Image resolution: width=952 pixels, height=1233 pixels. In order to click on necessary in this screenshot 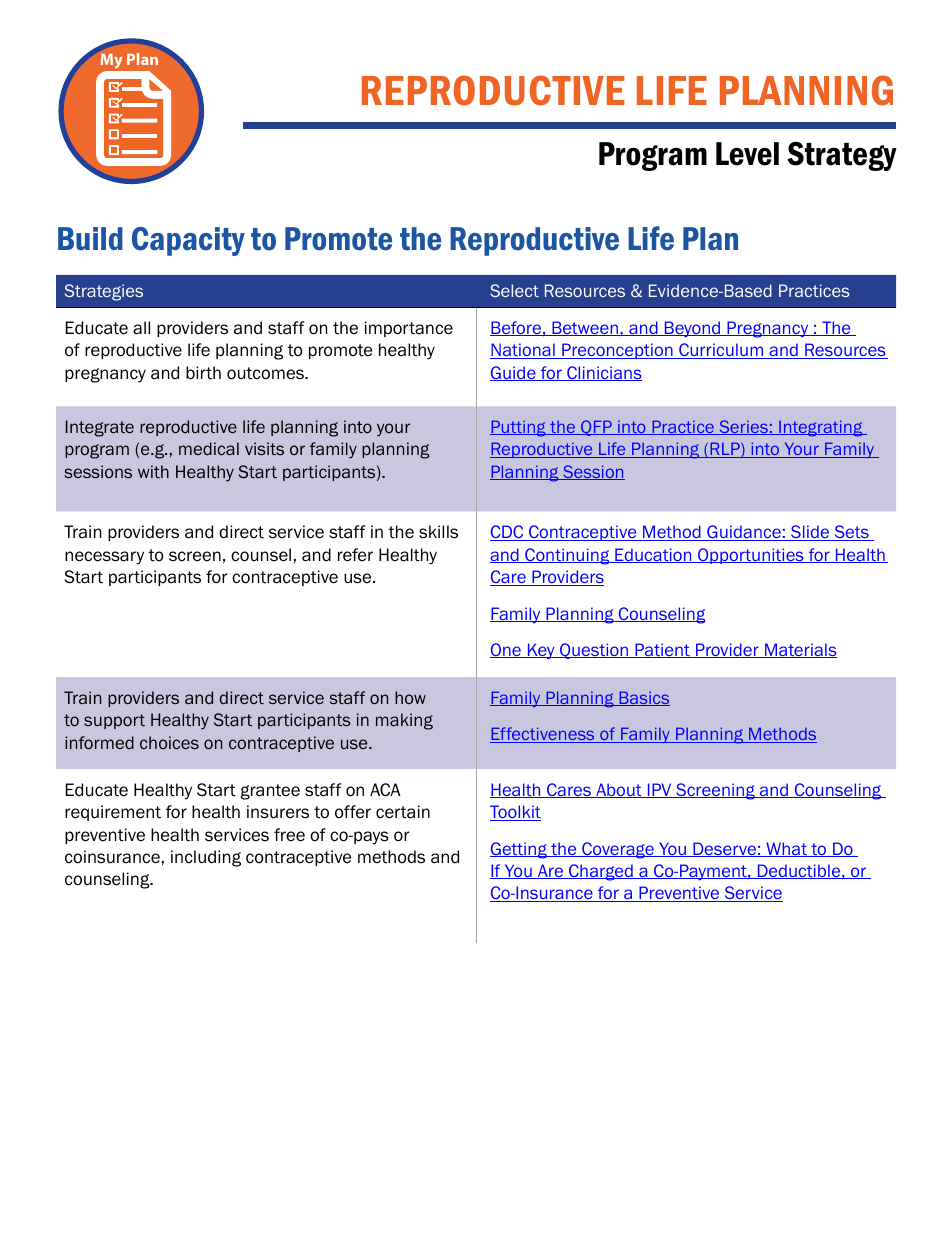, I will do `click(104, 558)`.
